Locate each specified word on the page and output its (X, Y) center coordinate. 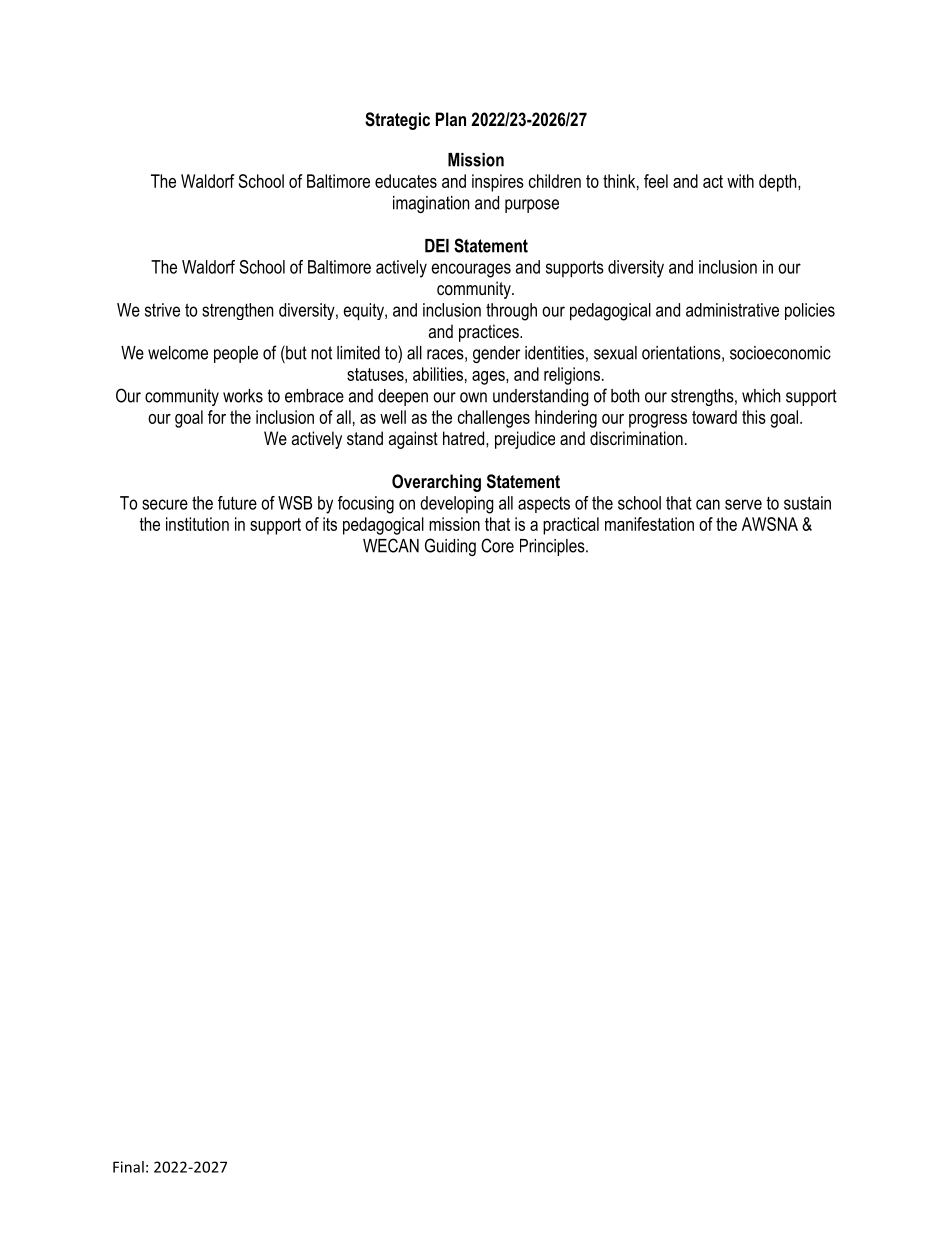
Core (497, 545)
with (740, 181)
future (237, 503)
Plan (451, 119)
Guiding (450, 547)
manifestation (649, 524)
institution (197, 524)
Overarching (436, 483)
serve (743, 504)
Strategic (397, 121)
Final (128, 1167)
